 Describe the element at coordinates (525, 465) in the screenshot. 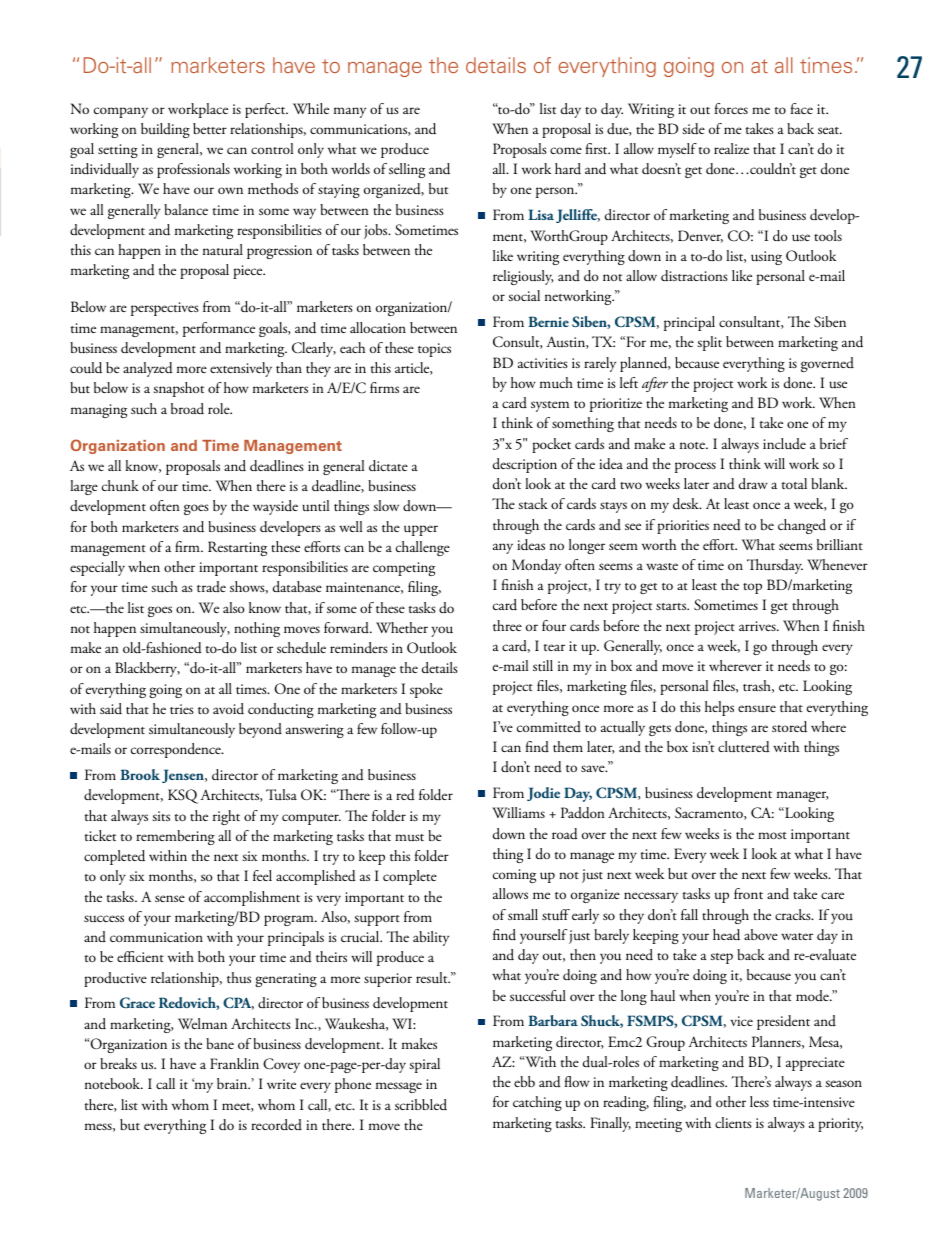

I see `description` at that location.
